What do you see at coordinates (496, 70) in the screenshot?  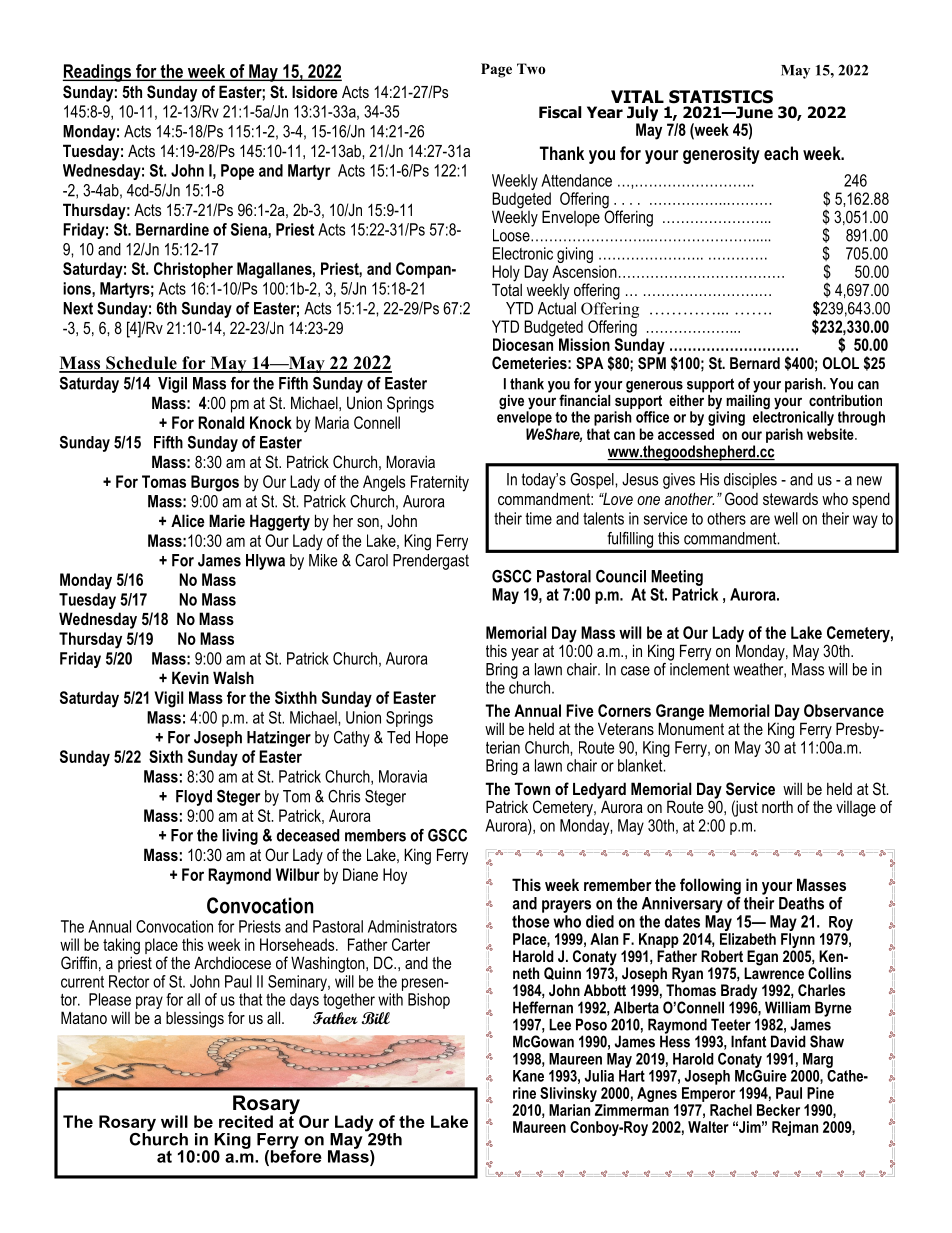 I see `Page` at bounding box center [496, 70].
